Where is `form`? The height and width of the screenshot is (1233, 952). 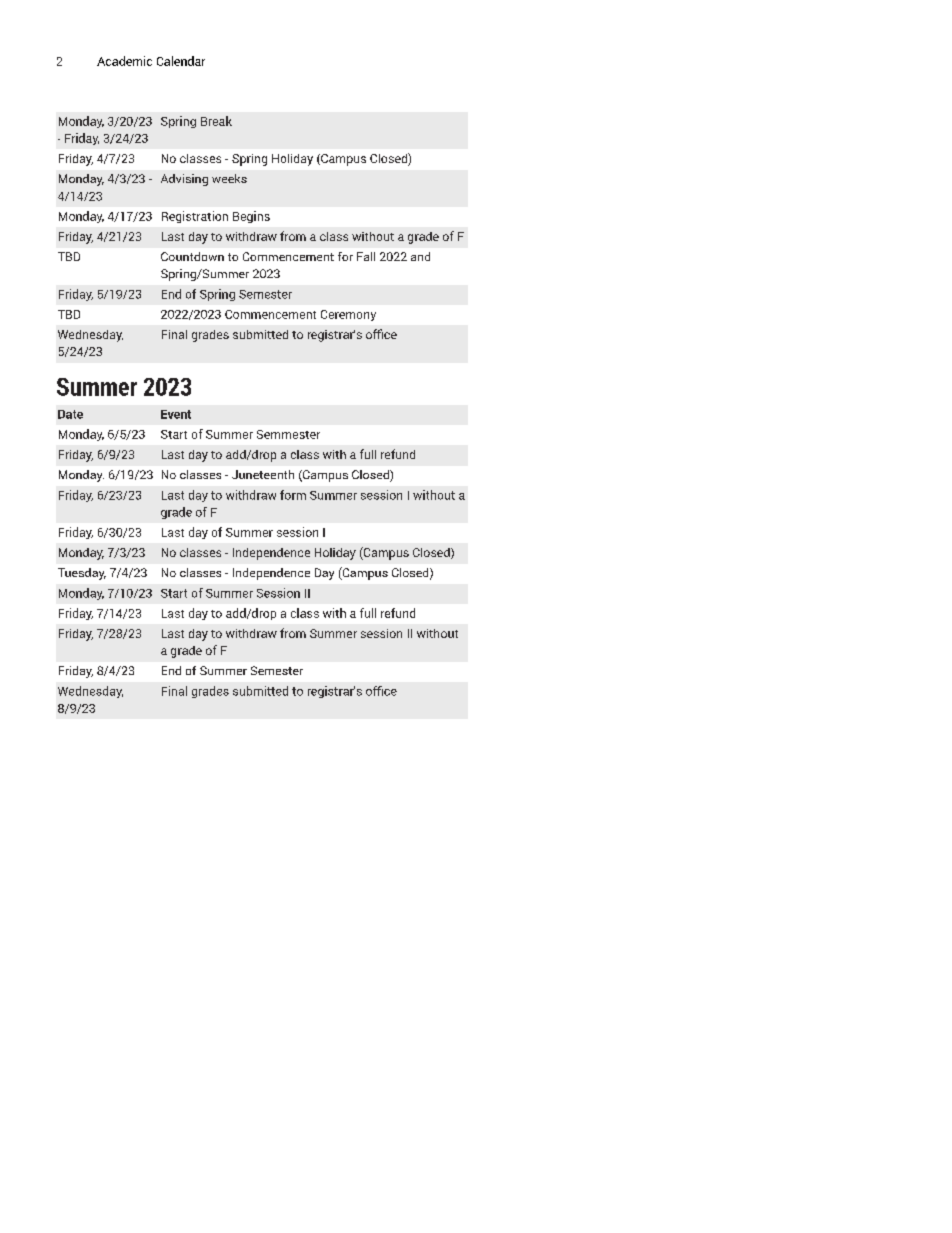 form is located at coordinates (293, 495).
